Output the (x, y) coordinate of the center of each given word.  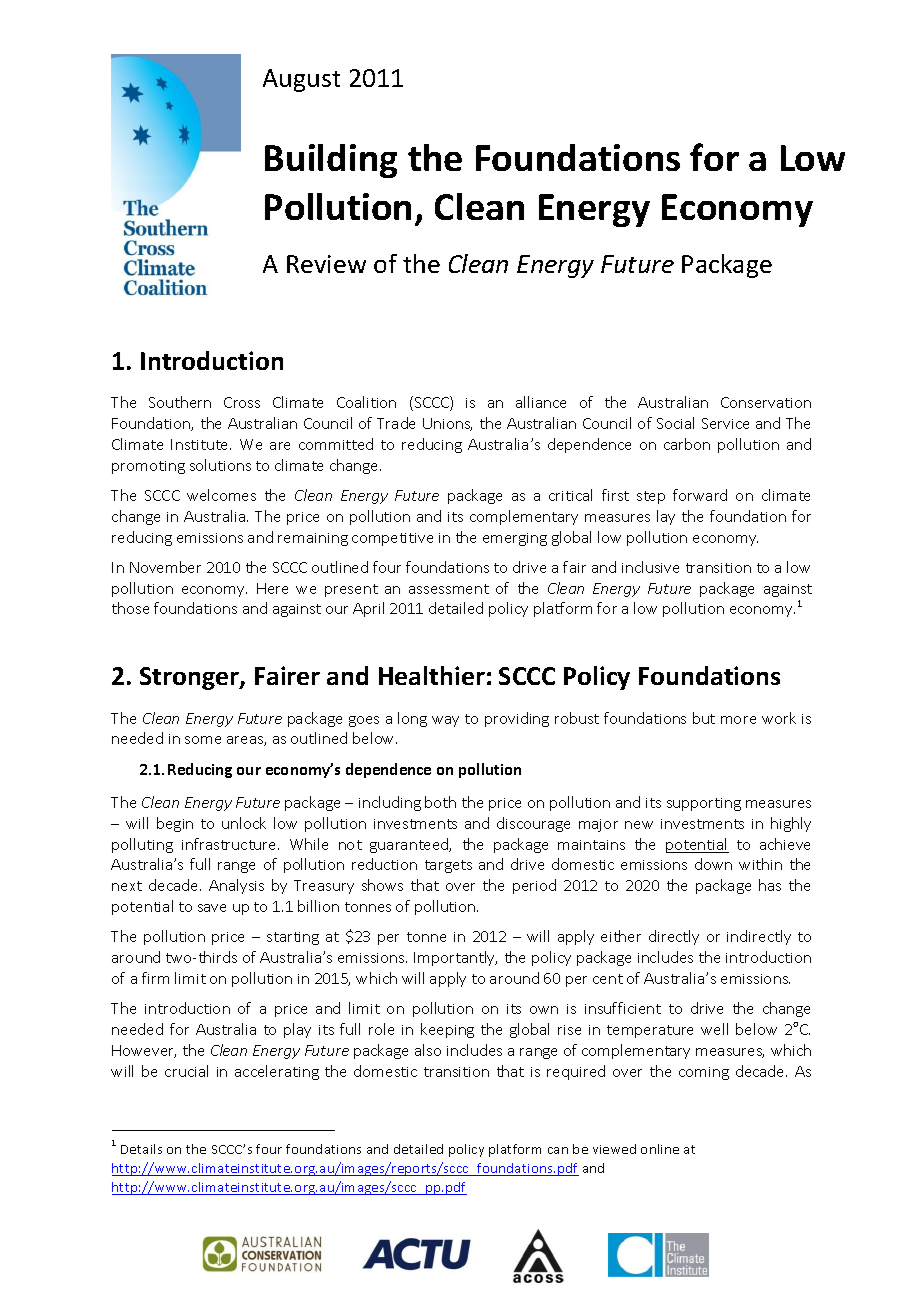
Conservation (766, 402)
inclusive (650, 567)
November (165, 567)
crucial (186, 1071)
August (301, 80)
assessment (449, 589)
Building (331, 161)
